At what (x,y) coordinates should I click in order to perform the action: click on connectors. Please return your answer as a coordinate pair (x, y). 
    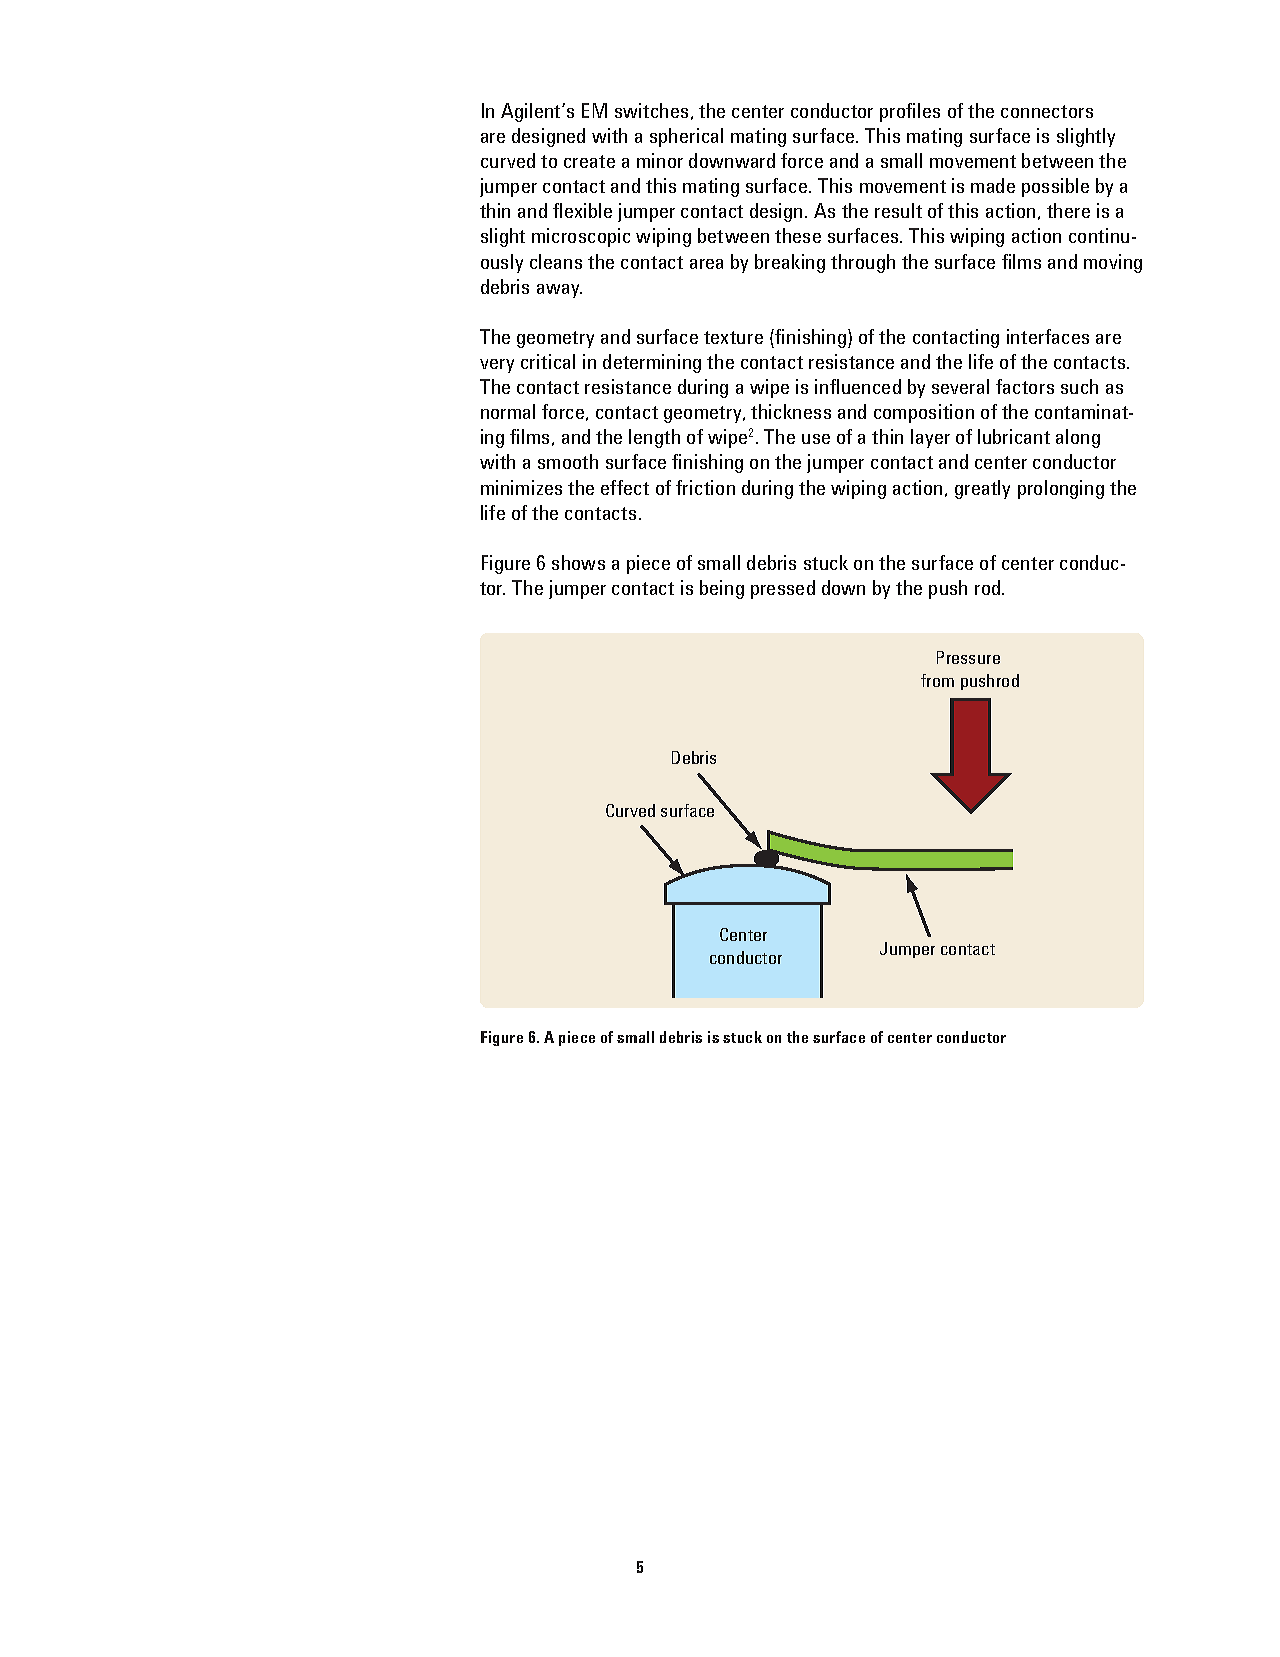
    Looking at the image, I should click on (1047, 111).
